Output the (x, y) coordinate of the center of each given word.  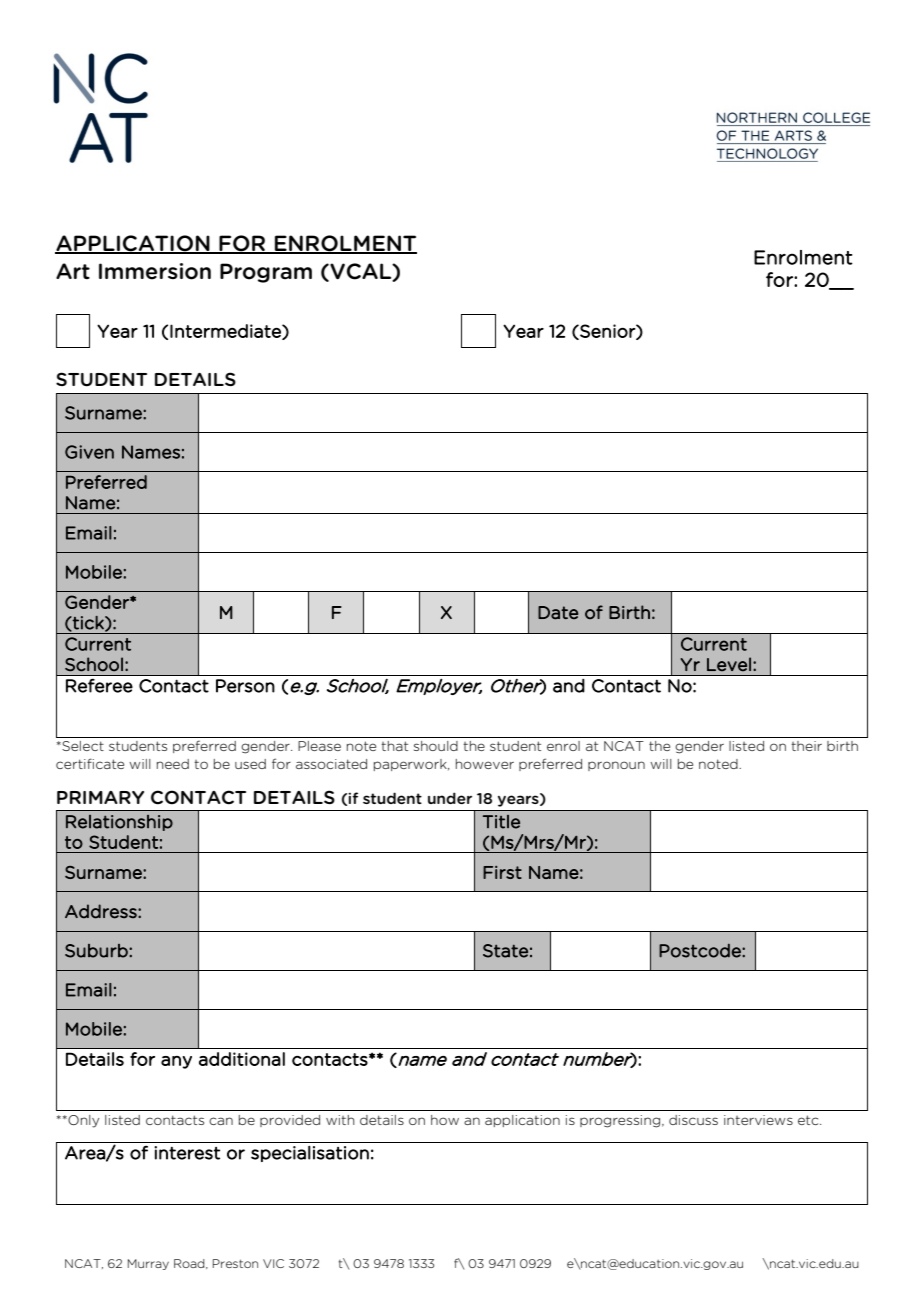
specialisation (310, 1154)
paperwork (411, 765)
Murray (148, 1264)
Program (266, 273)
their (806, 746)
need (173, 764)
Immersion (155, 271)
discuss (693, 1120)
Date (558, 613)
